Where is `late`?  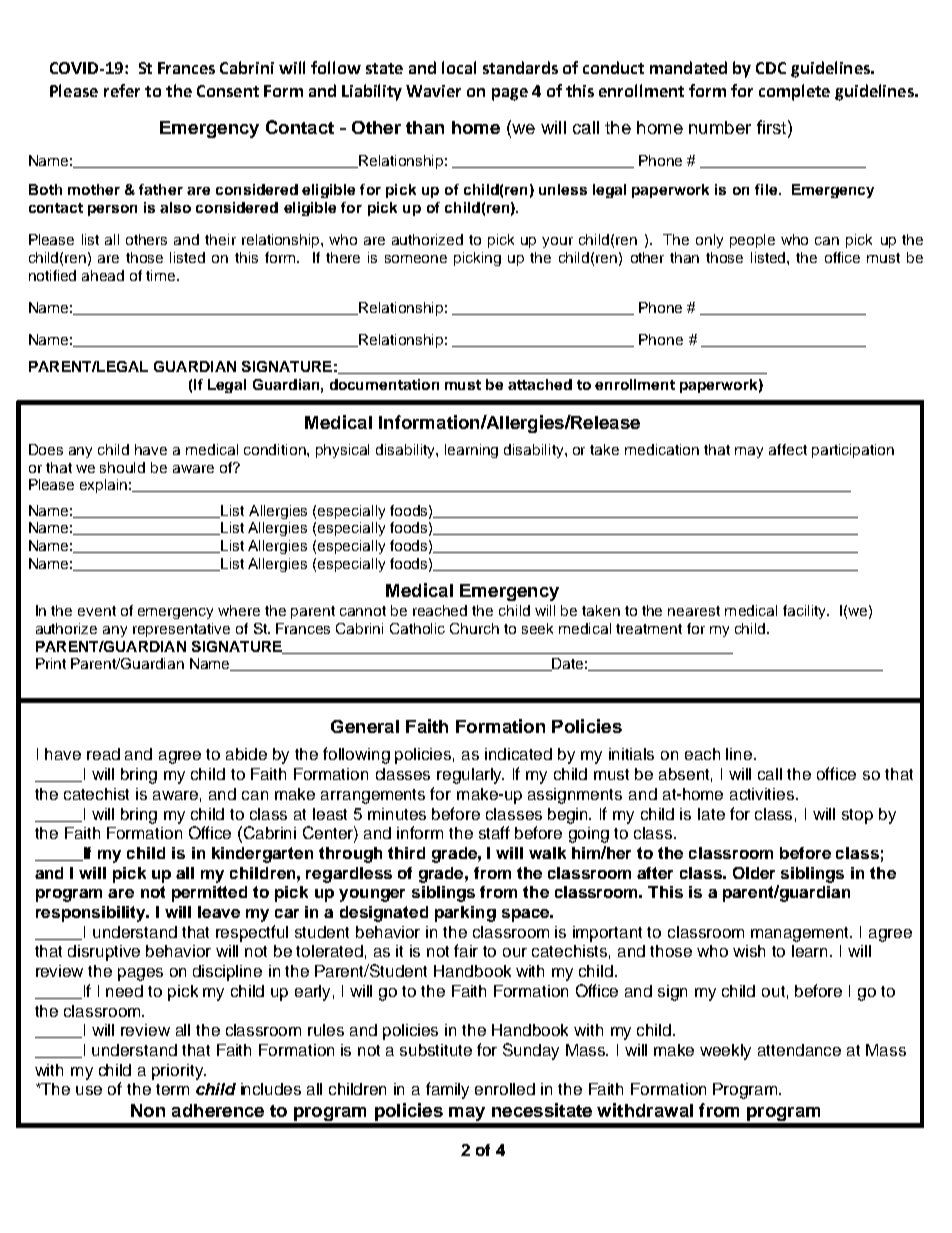
late is located at coordinates (711, 814).
